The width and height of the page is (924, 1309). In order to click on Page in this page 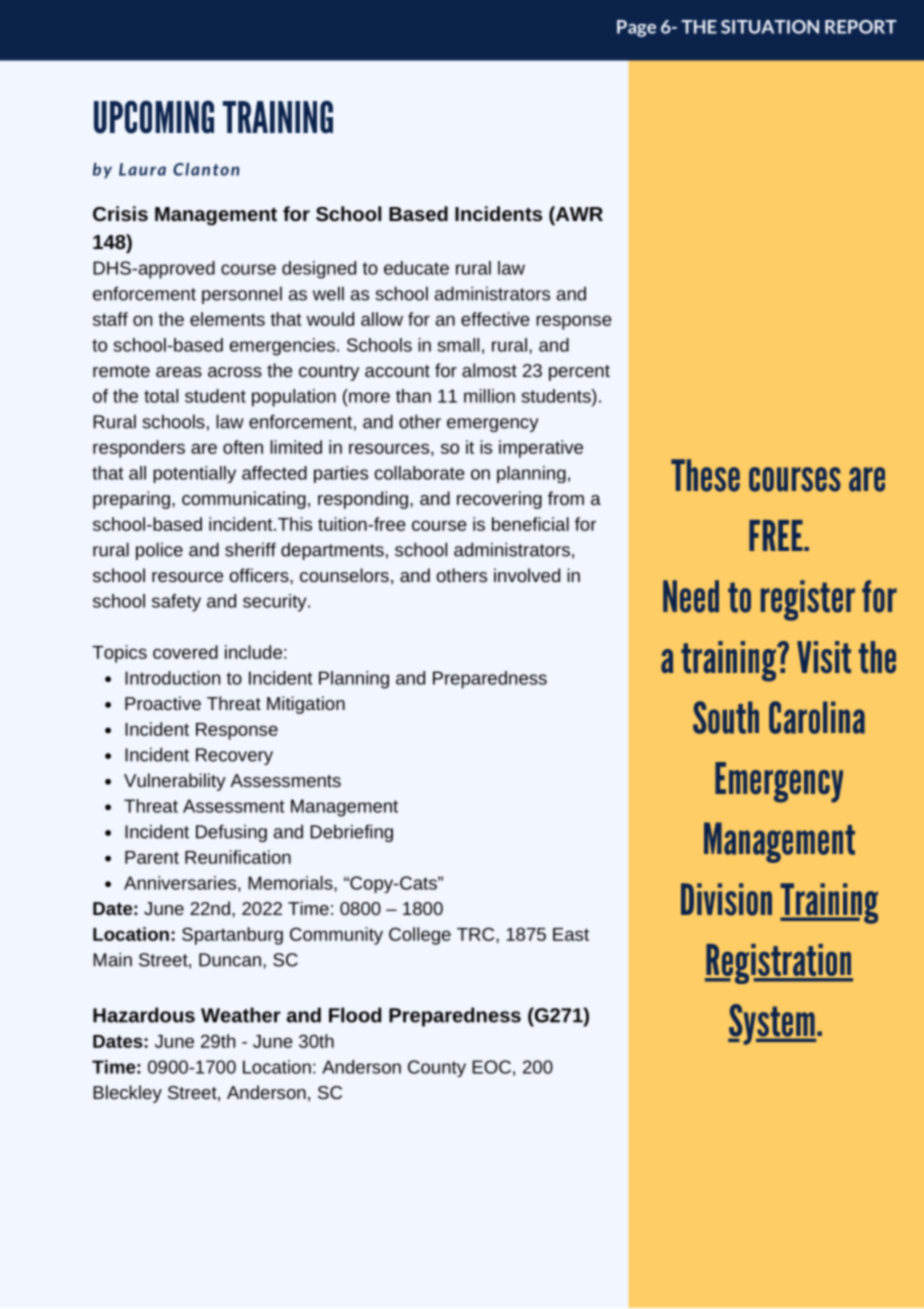, I will do `click(636, 28)`.
